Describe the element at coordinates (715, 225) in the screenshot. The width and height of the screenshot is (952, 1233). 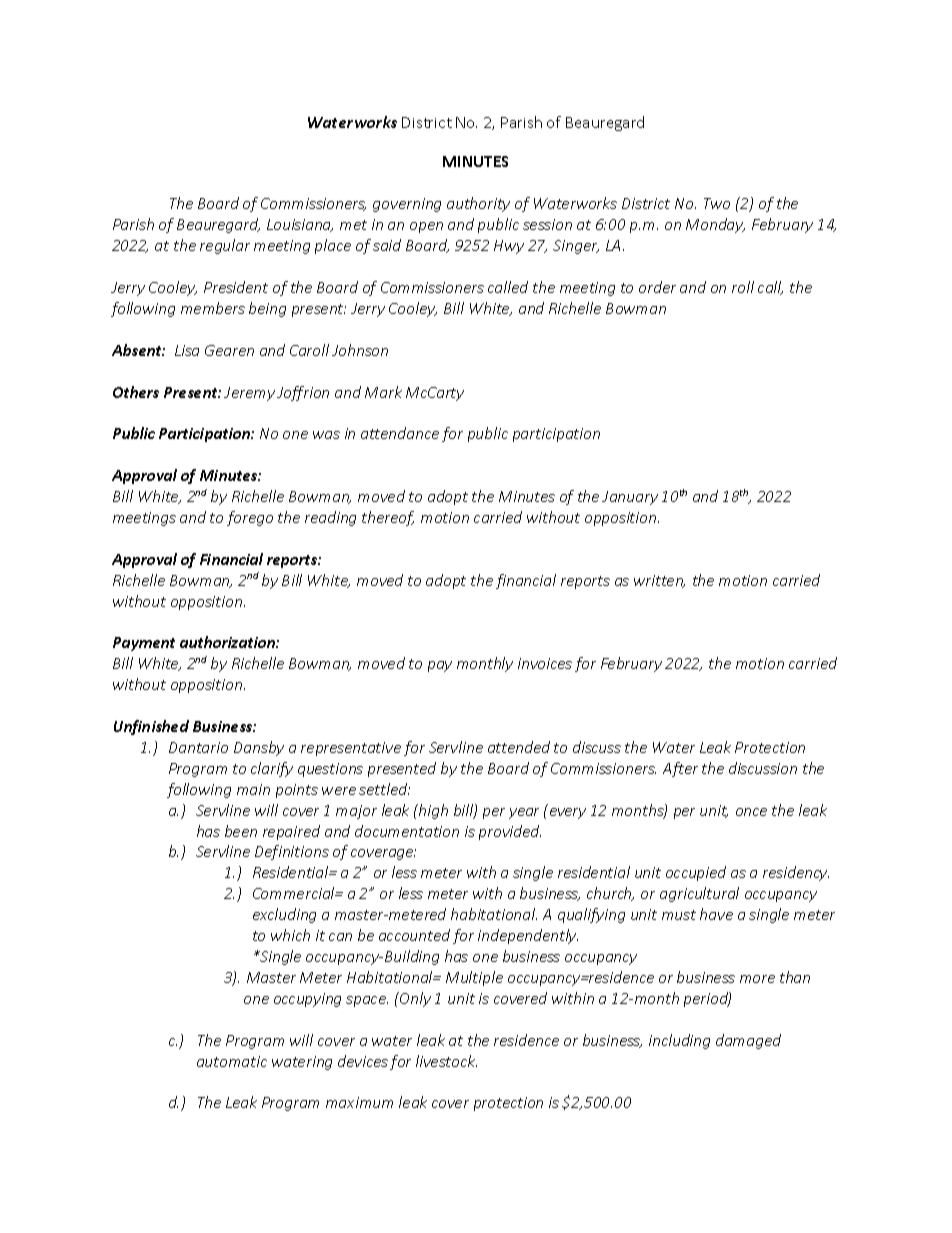
I see `Monday` at that location.
